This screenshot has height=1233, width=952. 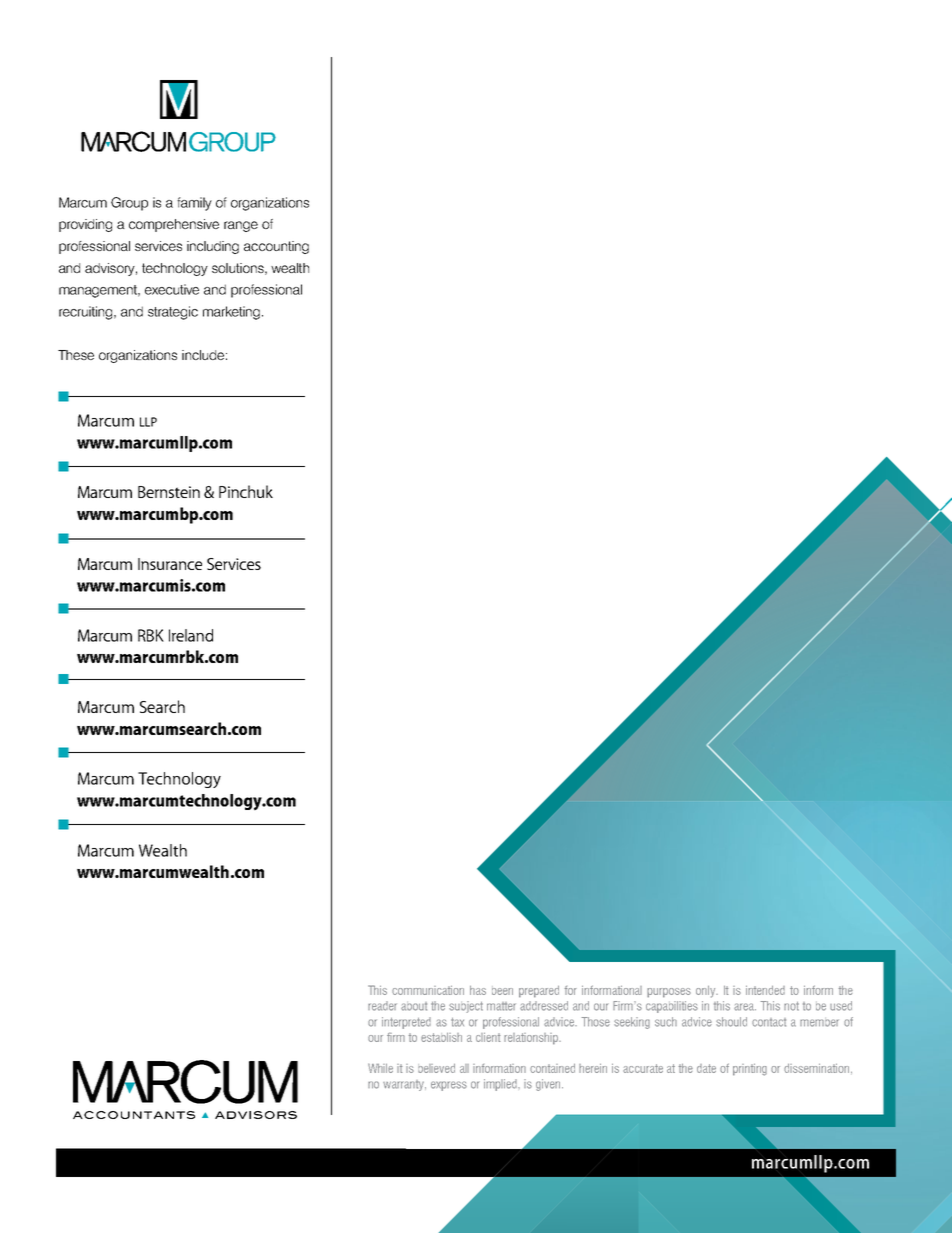 What do you see at coordinates (191, 635) in the screenshot?
I see `Ireland` at bounding box center [191, 635].
